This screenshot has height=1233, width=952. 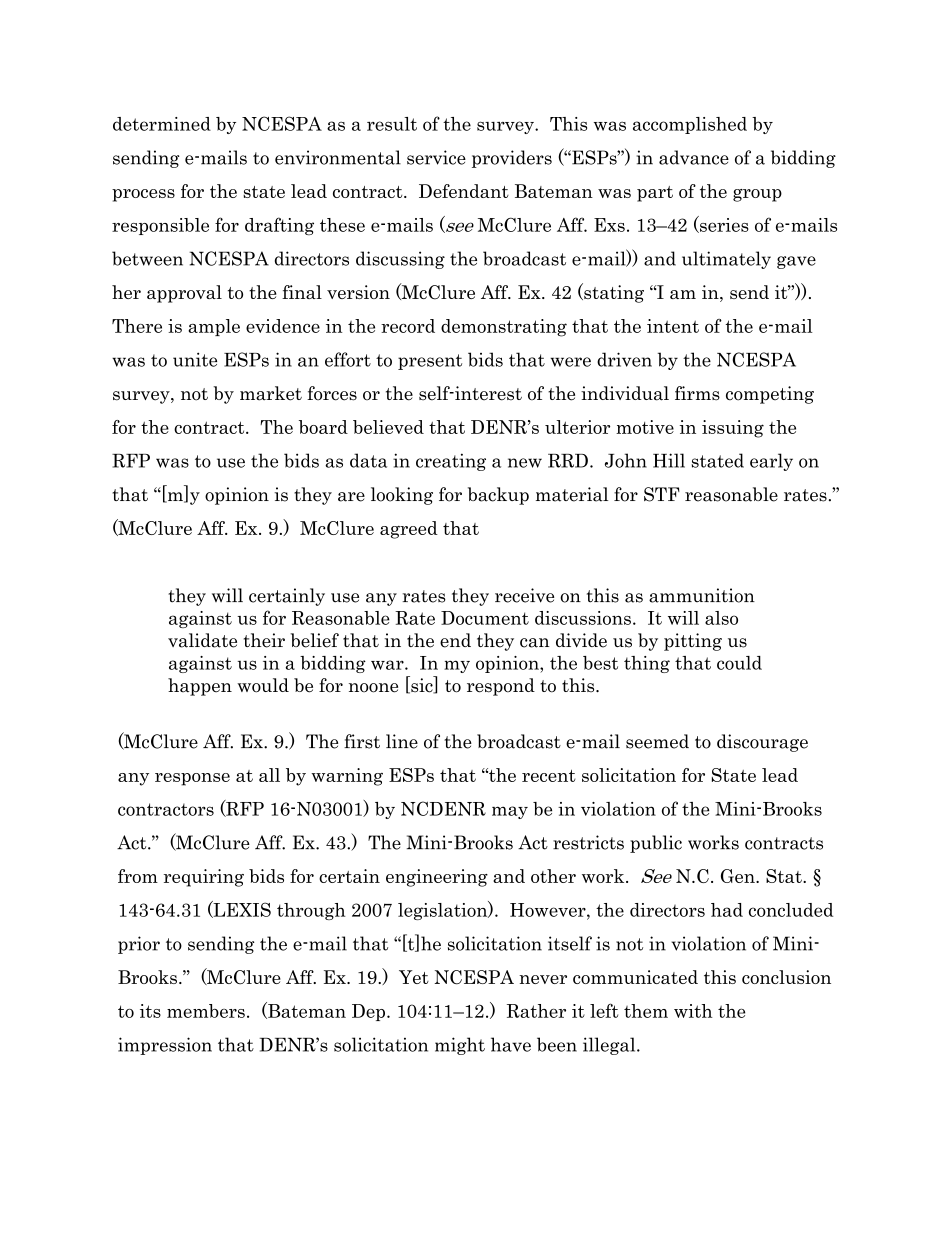 What do you see at coordinates (162, 124) in the screenshot?
I see `determined` at bounding box center [162, 124].
